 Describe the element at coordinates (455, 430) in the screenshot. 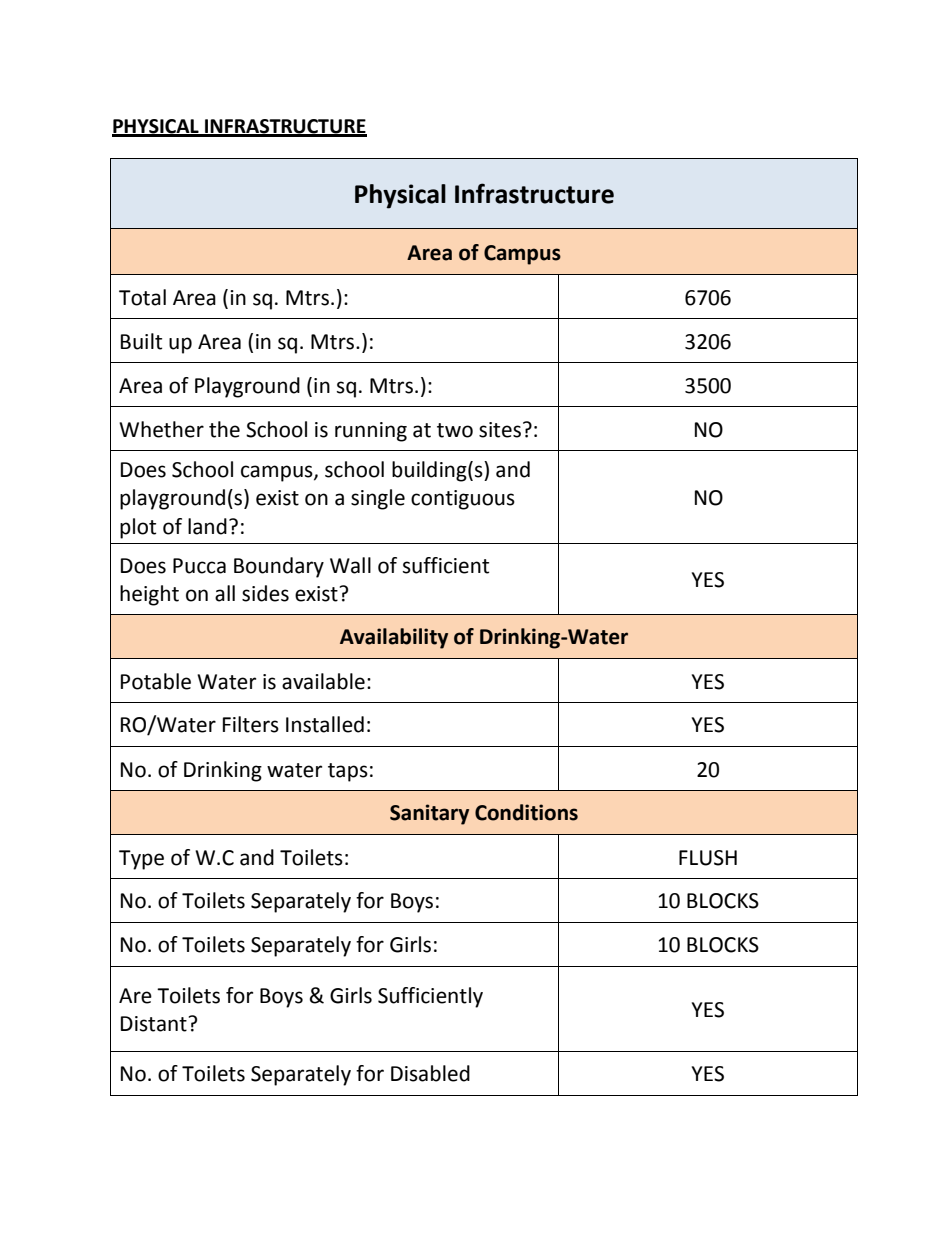

I see `two` at that location.
